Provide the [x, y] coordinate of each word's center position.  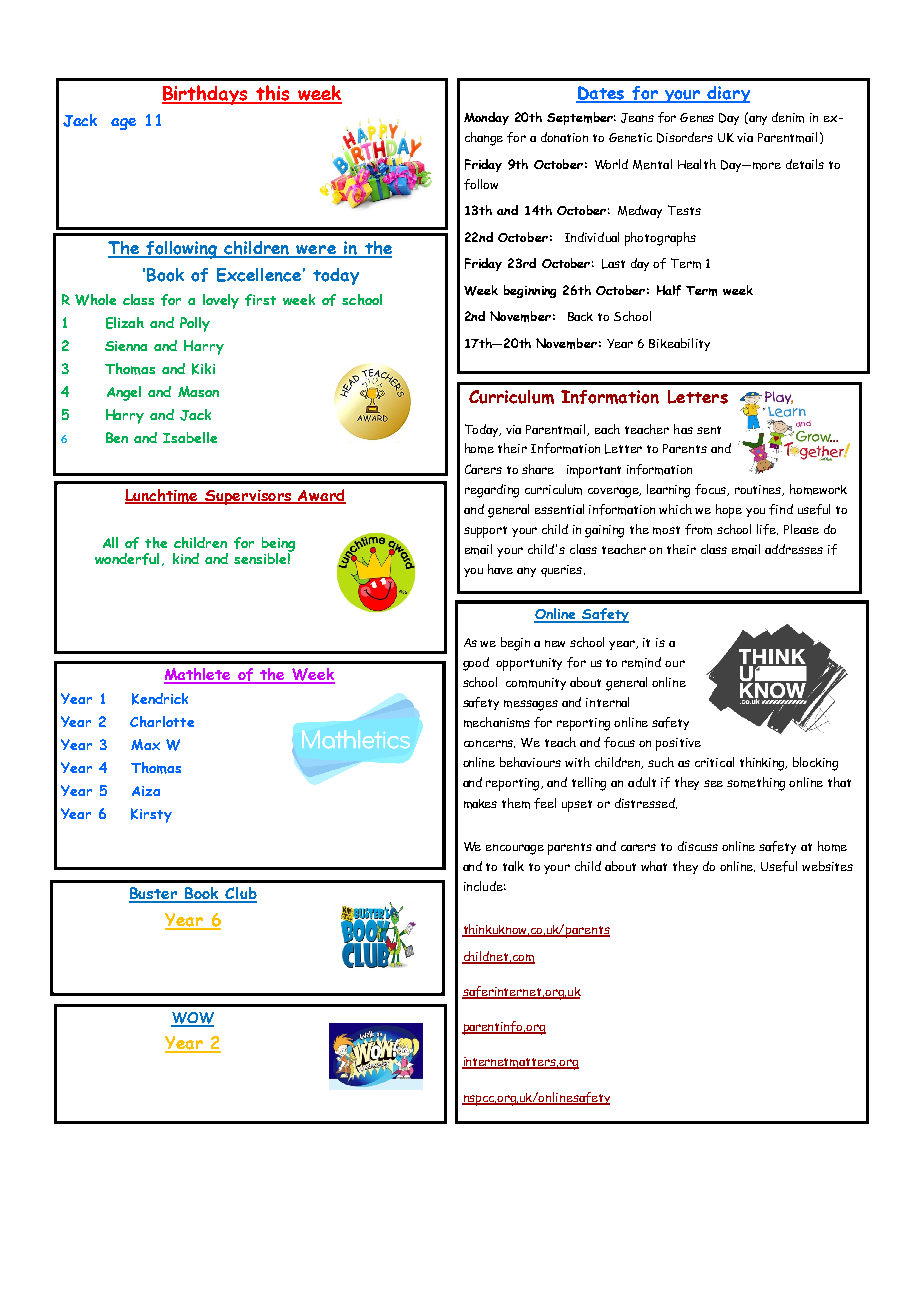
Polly [195, 324]
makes [480, 804]
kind [186, 558]
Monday [486, 118]
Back [580, 316]
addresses [794, 549]
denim [788, 117]
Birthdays [206, 95]
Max [145, 744]
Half [669, 290]
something [756, 784]
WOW [192, 1019]
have [500, 569]
